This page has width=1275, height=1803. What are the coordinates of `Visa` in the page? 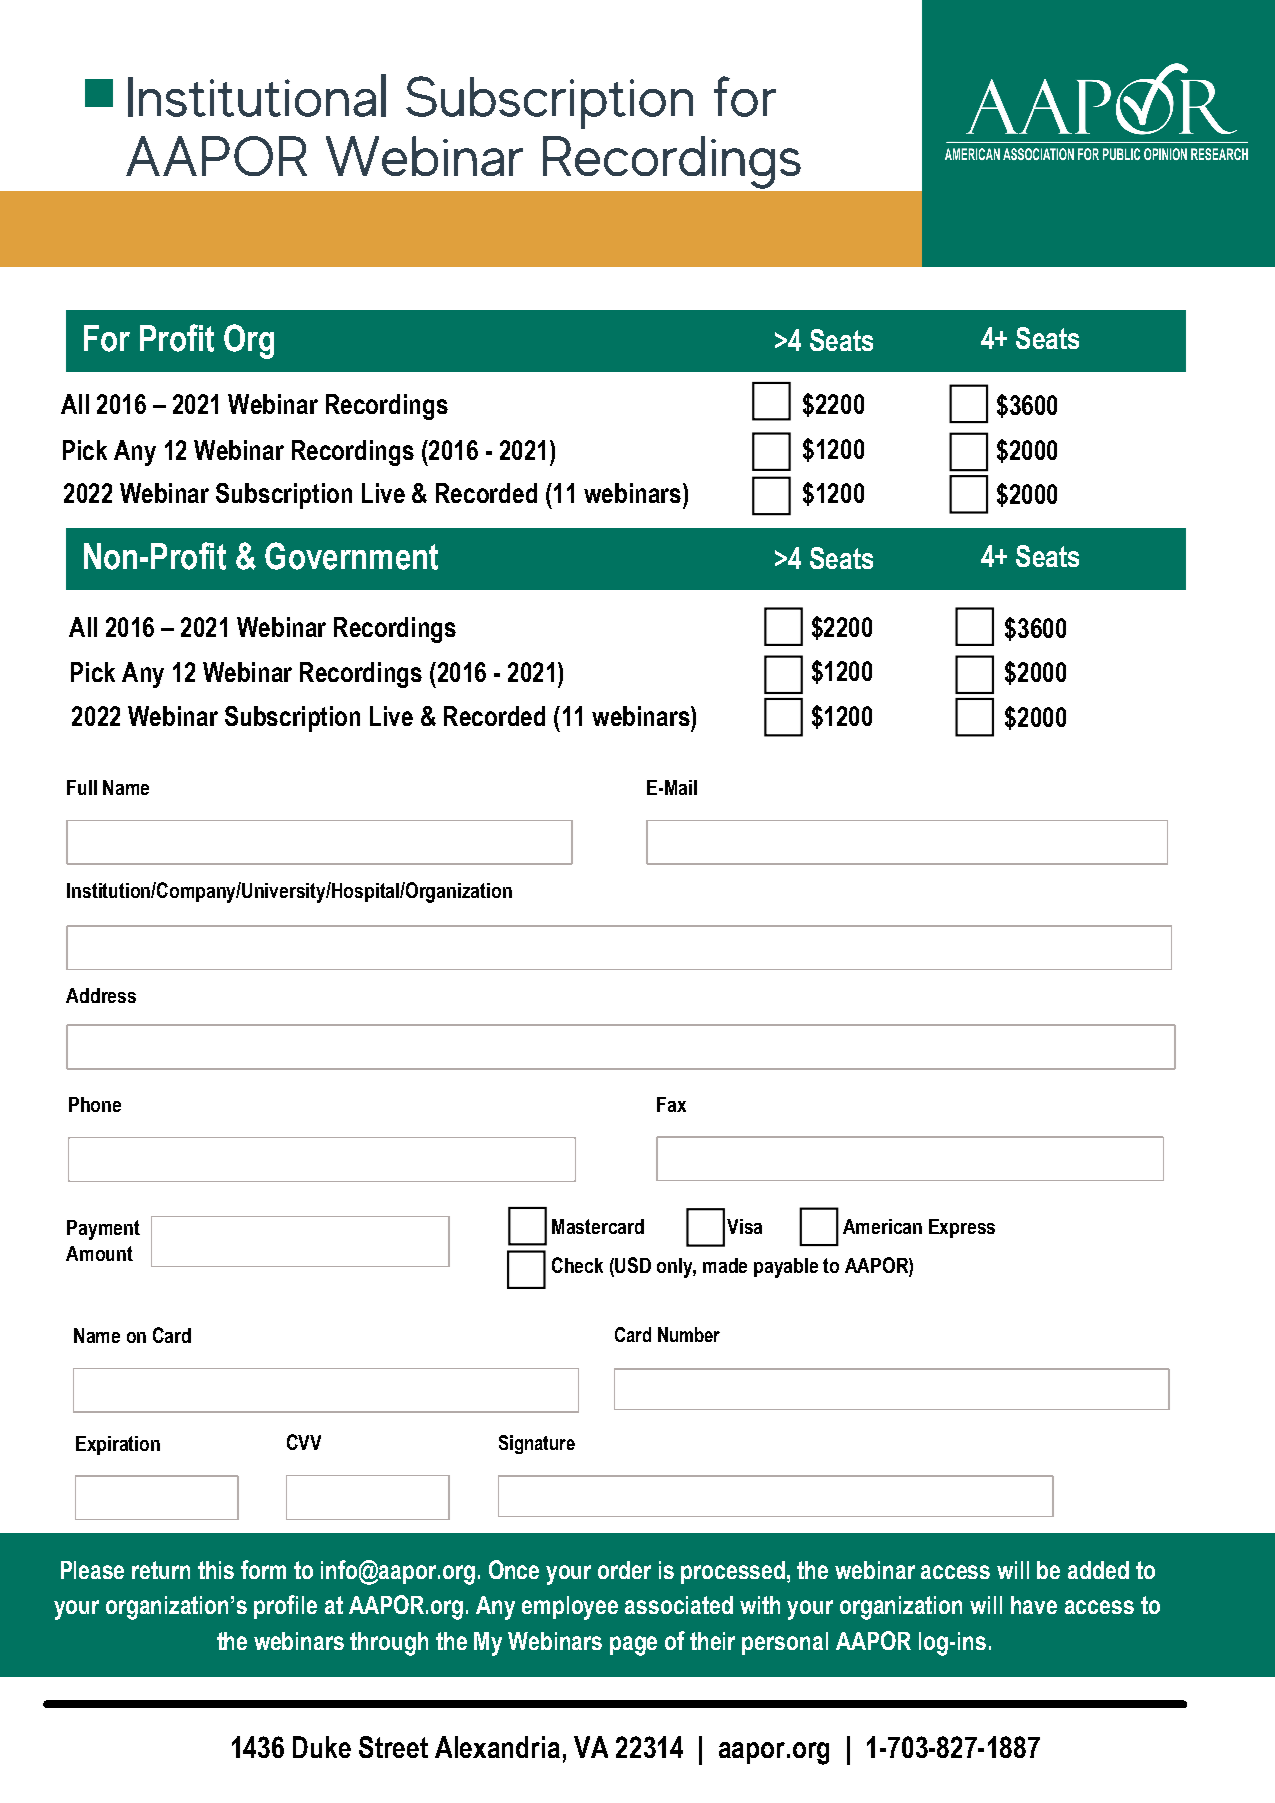 It's located at (744, 1226).
